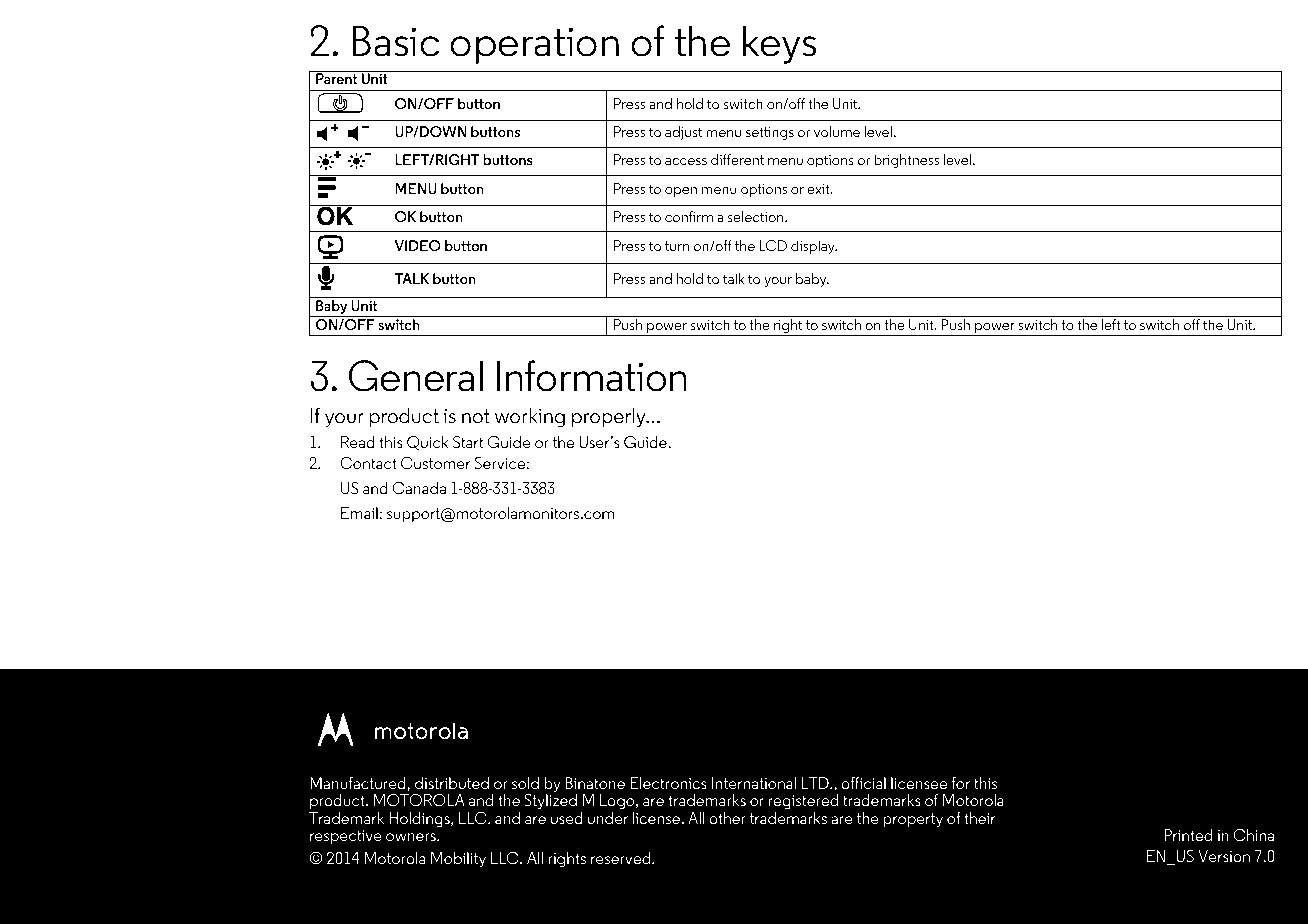 The width and height of the image is (1308, 924). I want to click on volume, so click(837, 131).
